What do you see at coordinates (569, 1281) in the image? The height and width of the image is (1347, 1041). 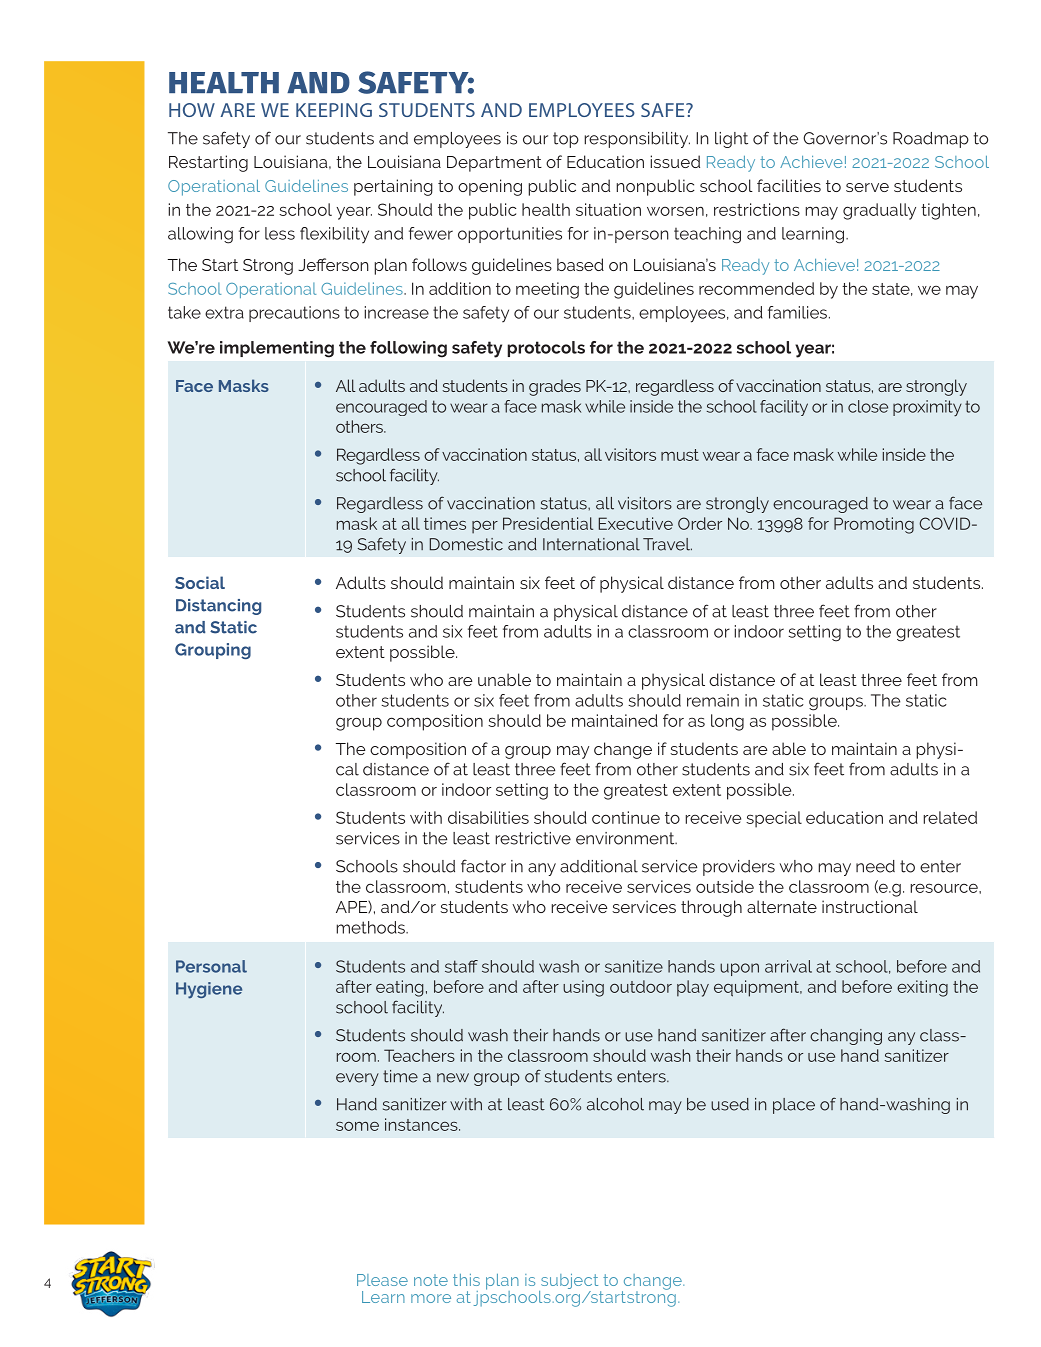 I see `subject` at bounding box center [569, 1281].
